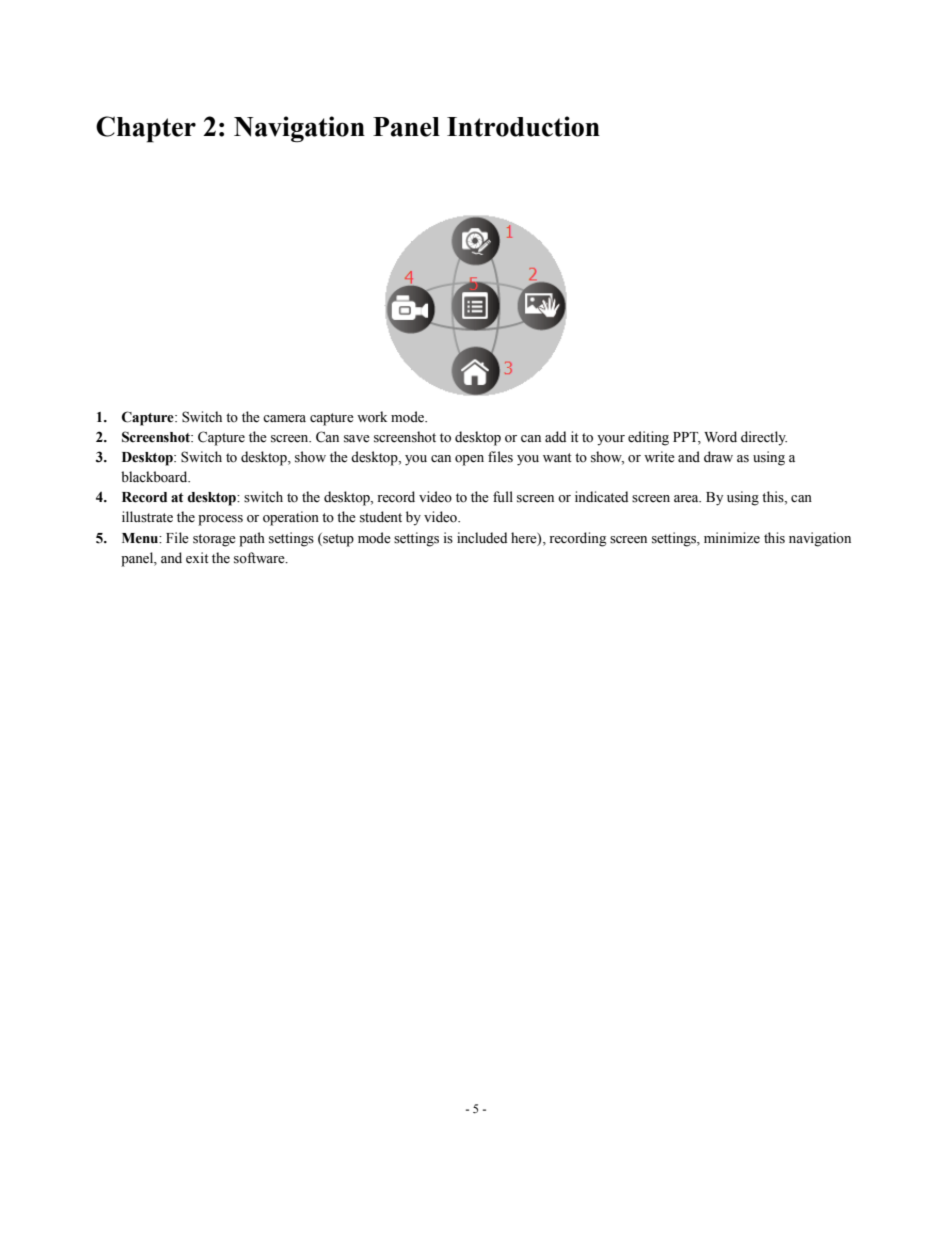 The height and width of the screenshot is (1233, 952). I want to click on storage, so click(214, 540).
